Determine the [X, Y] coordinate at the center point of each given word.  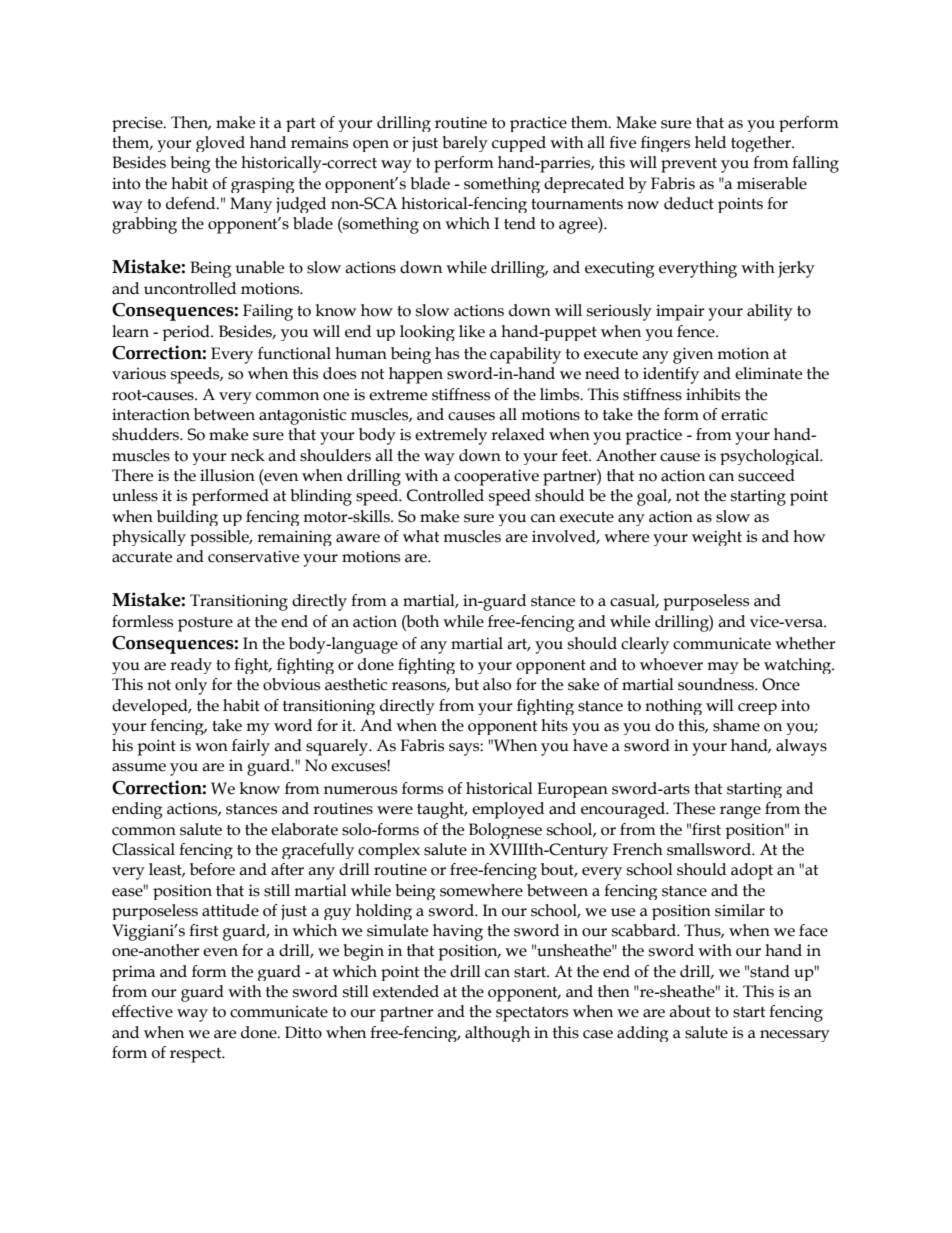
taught [442, 810]
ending [137, 810]
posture [205, 624]
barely [465, 144]
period [187, 333]
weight [717, 538]
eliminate [768, 373]
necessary [795, 1036]
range [740, 812]
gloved [220, 144]
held [710, 142]
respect [197, 1055]
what [421, 536]
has [447, 353]
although [497, 1034]
